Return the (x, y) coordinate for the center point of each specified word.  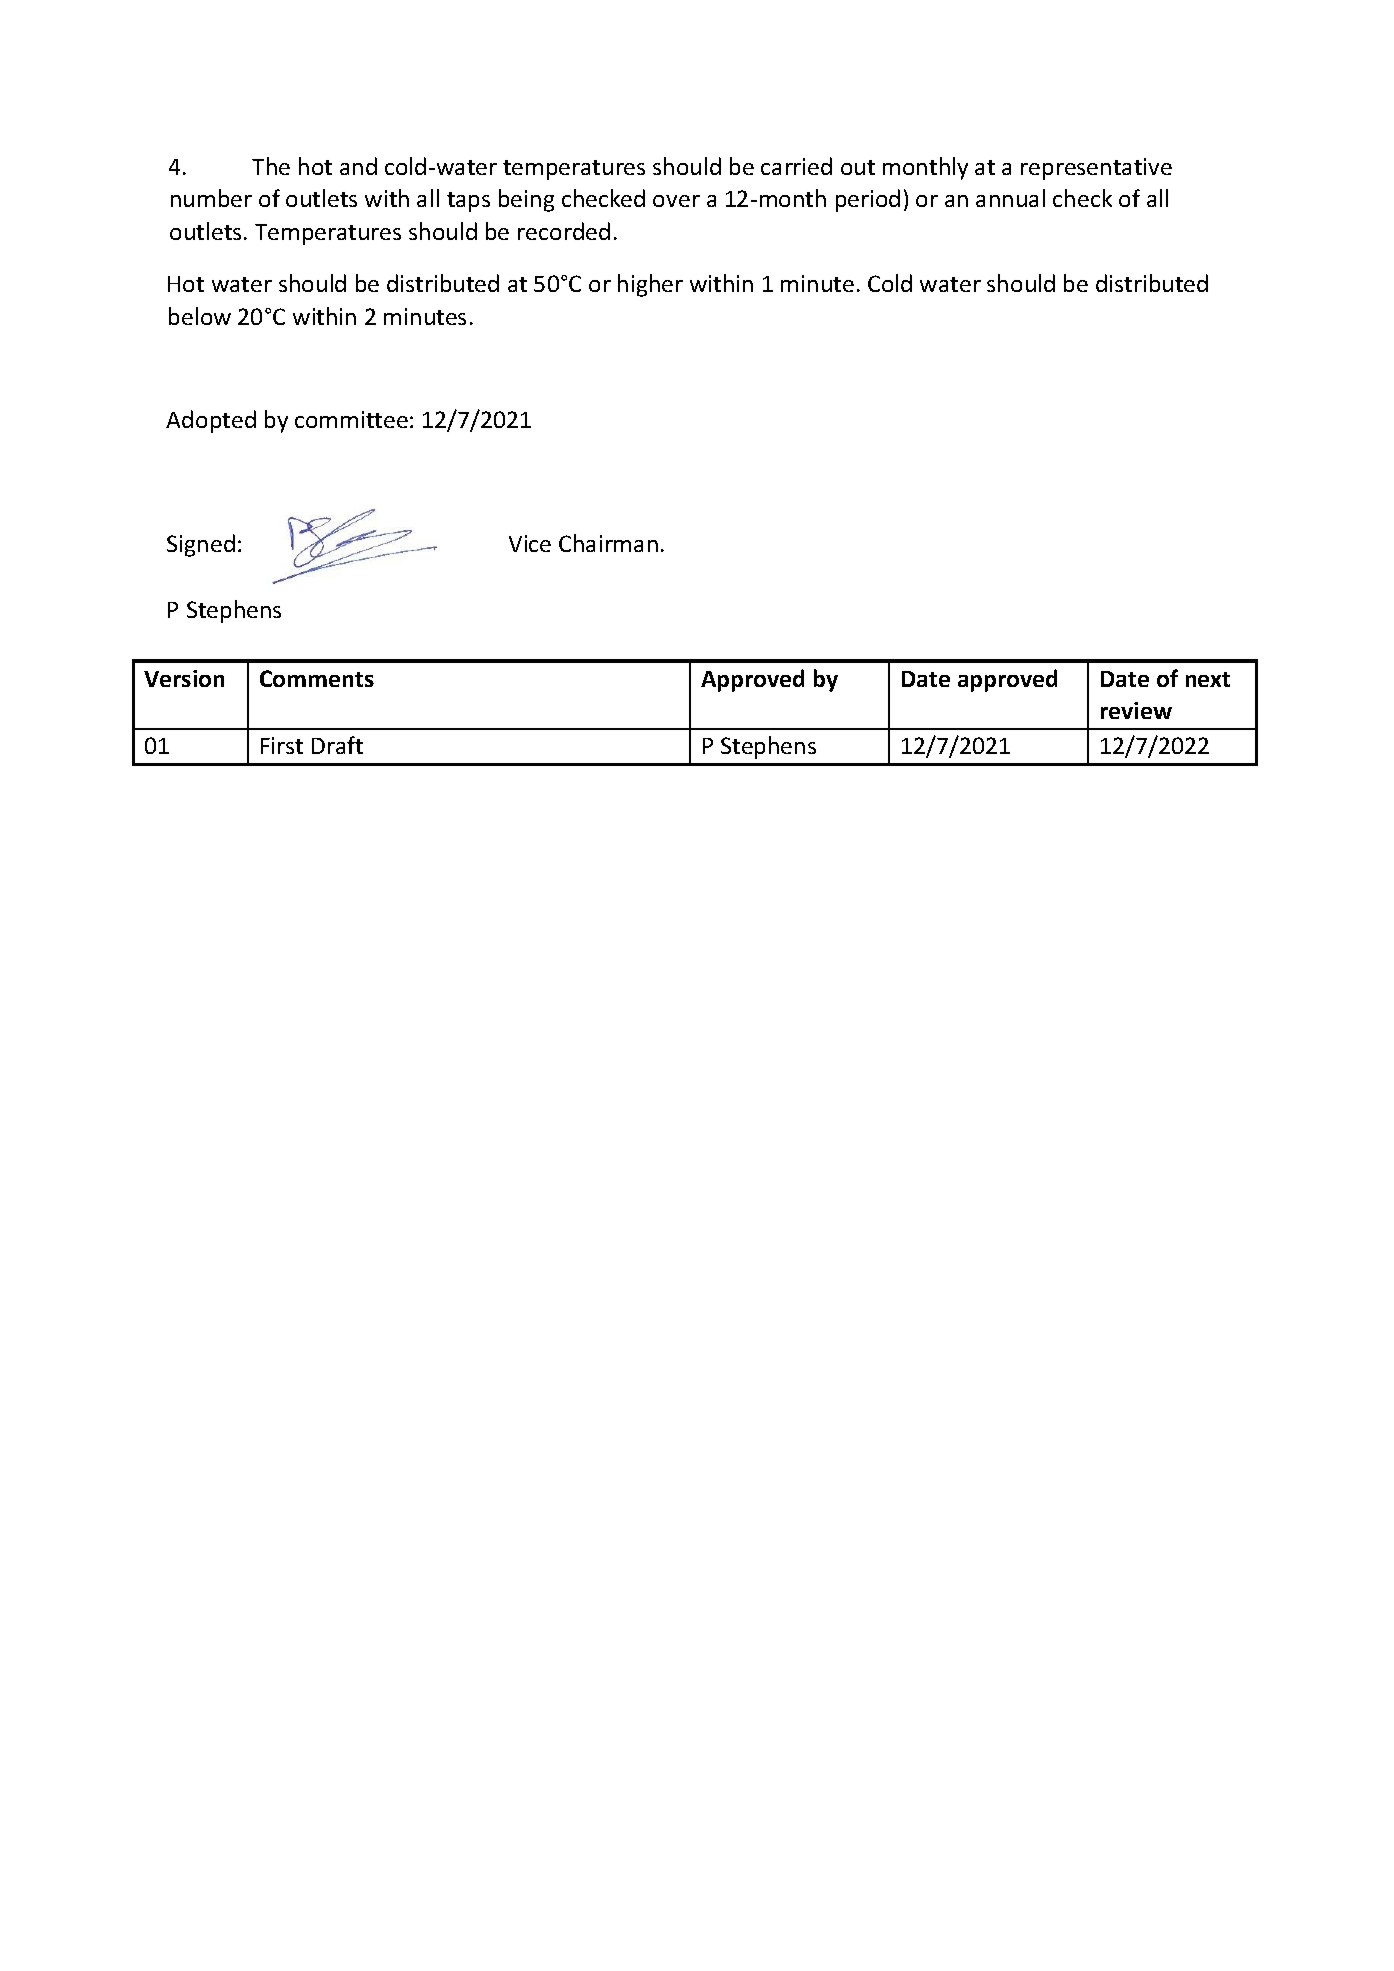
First (282, 745)
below (200, 316)
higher (650, 285)
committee (351, 419)
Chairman (608, 543)
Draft (337, 745)
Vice (530, 543)
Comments (317, 678)
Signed (201, 545)
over (676, 201)
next (1208, 679)
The (271, 166)
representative (1096, 169)
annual (1010, 198)
